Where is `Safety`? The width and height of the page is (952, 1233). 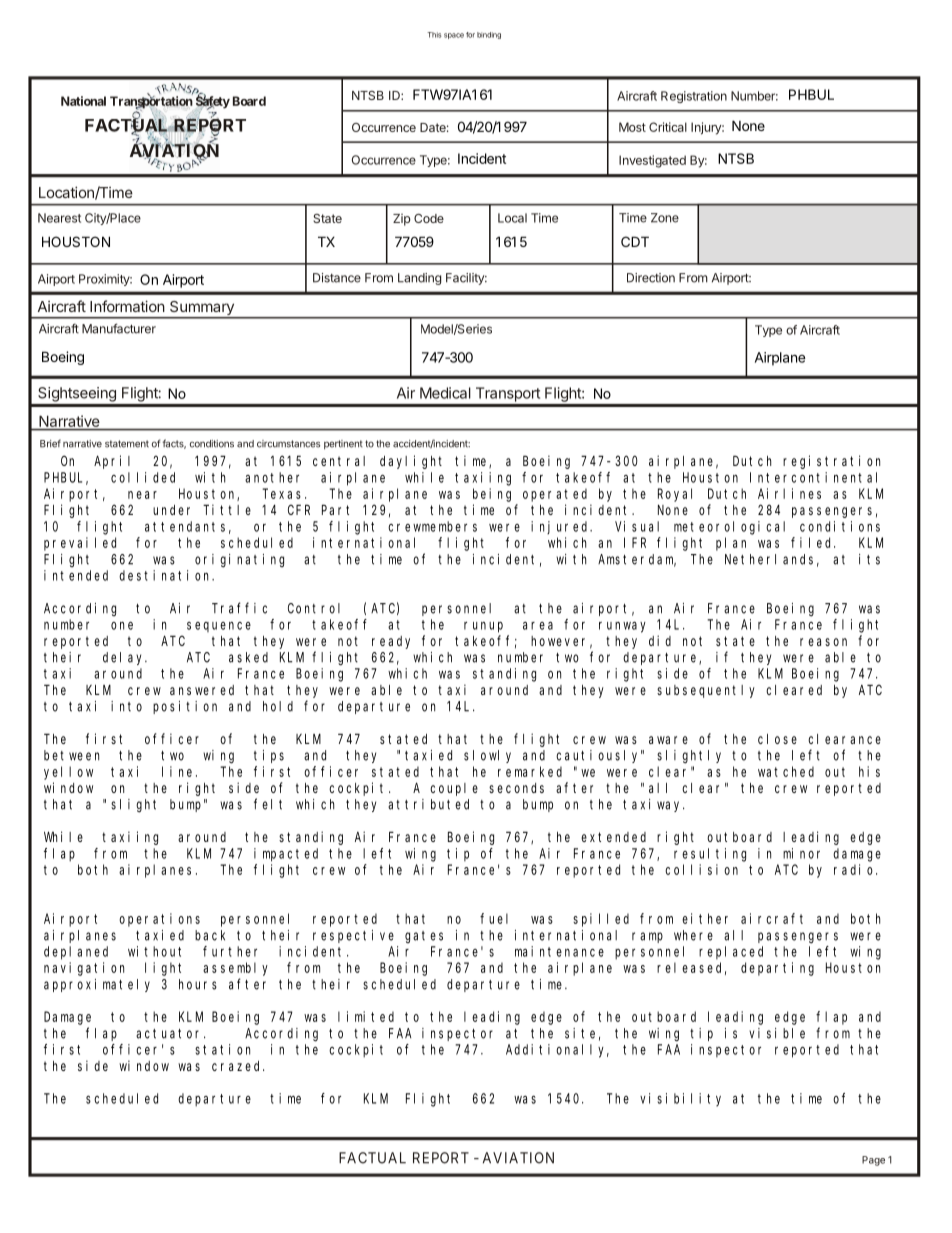 Safety is located at coordinates (212, 103).
